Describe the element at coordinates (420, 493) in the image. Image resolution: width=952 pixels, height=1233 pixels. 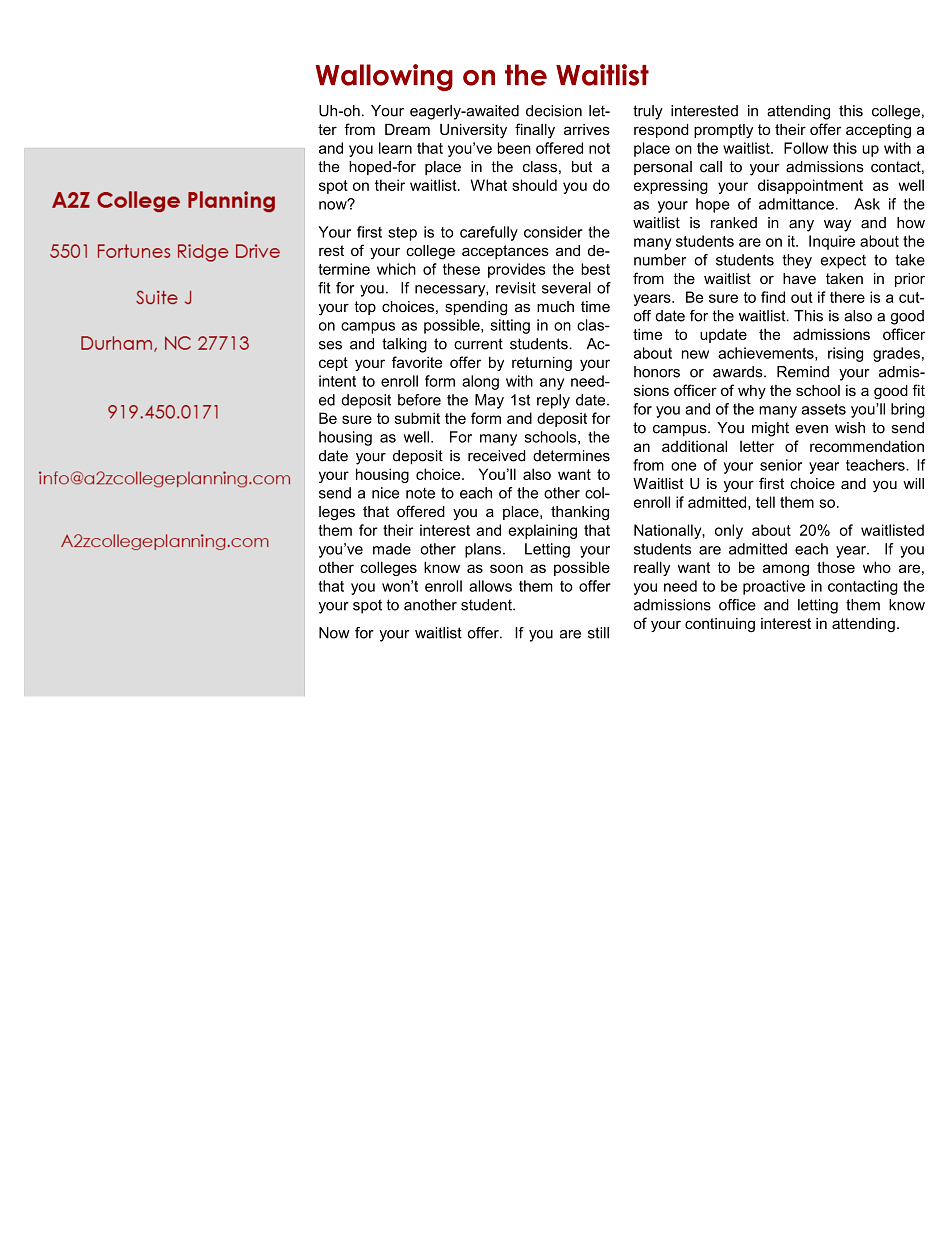
I see `note` at that location.
